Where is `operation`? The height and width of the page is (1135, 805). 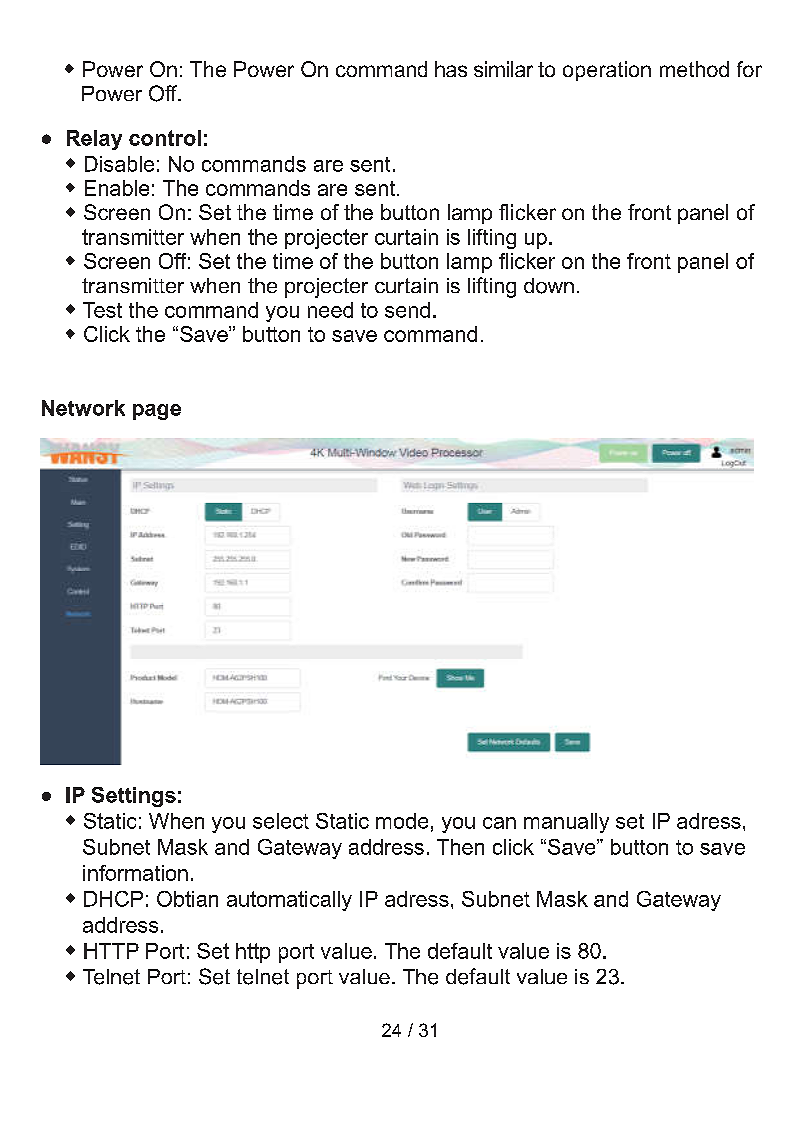 operation is located at coordinates (607, 71).
